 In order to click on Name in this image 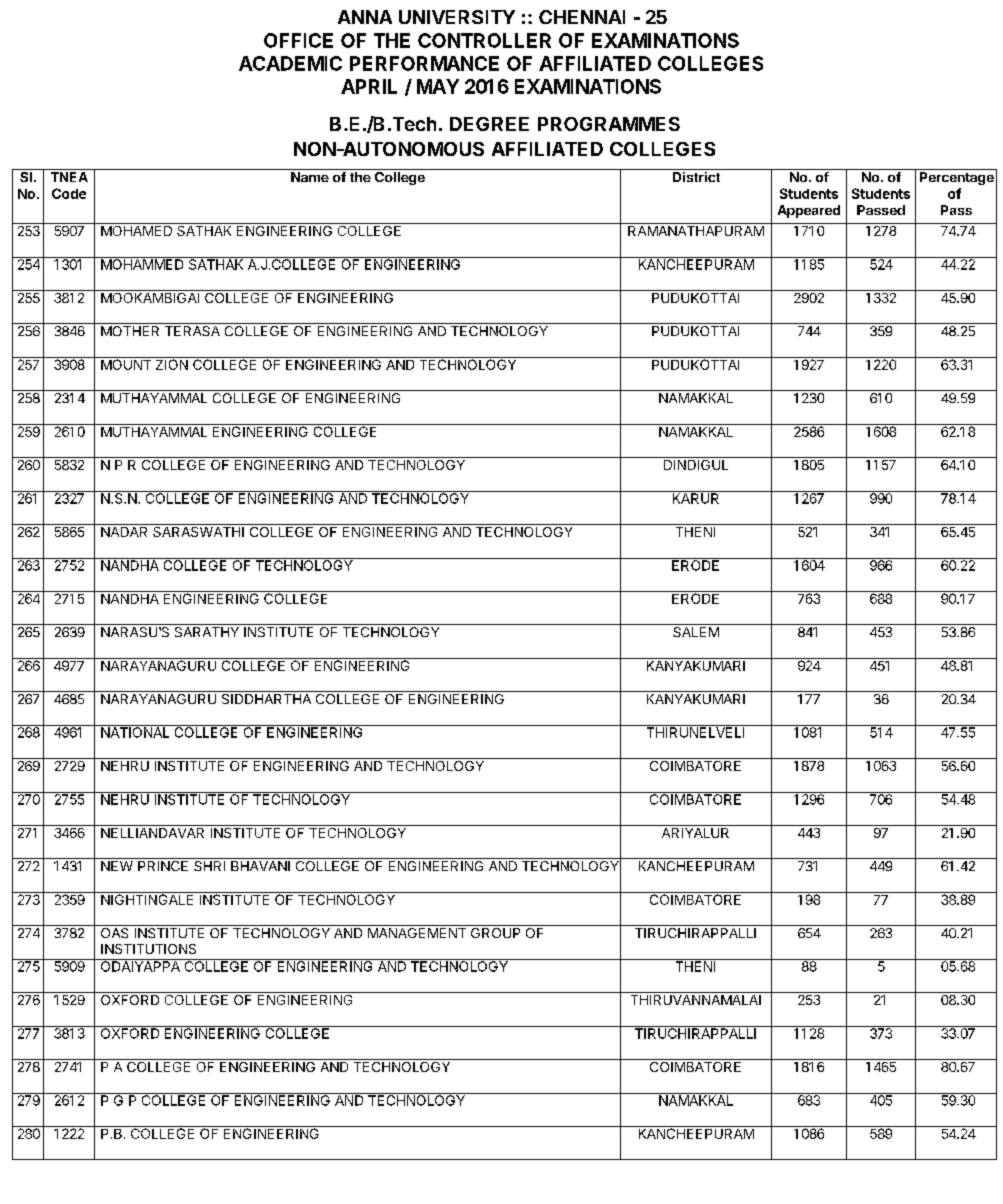, I will do `click(310, 177)`.
